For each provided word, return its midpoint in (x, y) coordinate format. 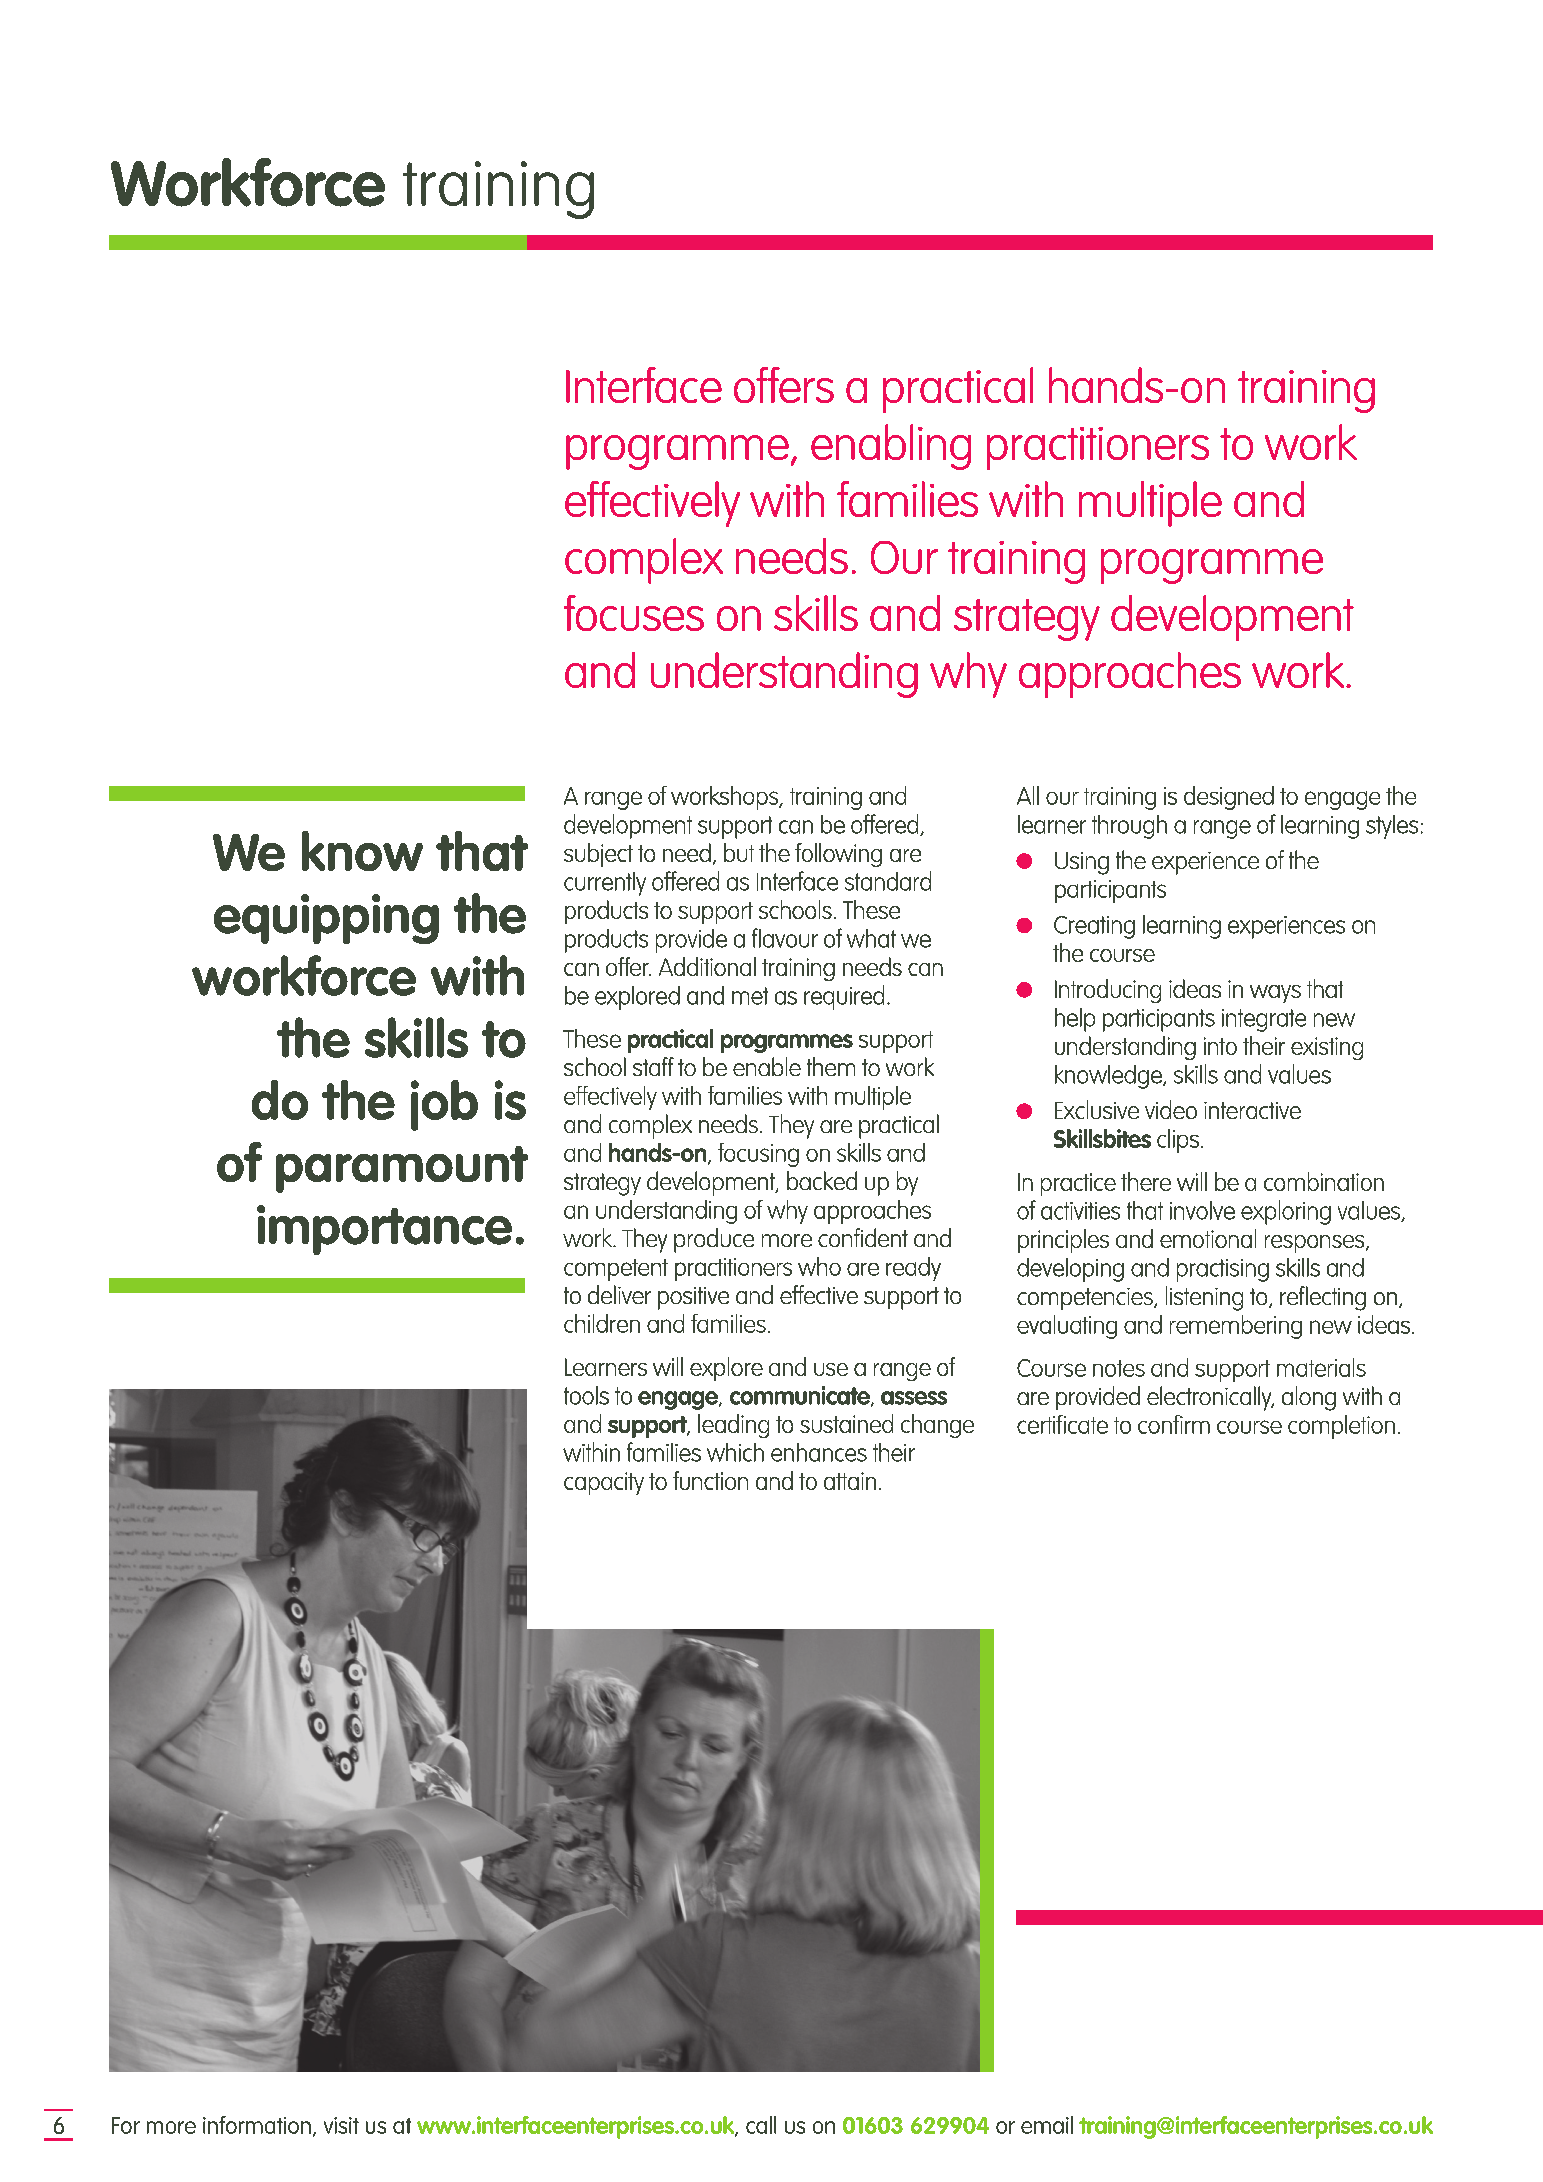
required (844, 997)
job (444, 1105)
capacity (604, 1483)
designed (1229, 798)
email (1047, 2125)
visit (341, 2125)
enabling (891, 447)
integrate (1264, 1020)
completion (1341, 1427)
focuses (634, 613)
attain (850, 1481)
